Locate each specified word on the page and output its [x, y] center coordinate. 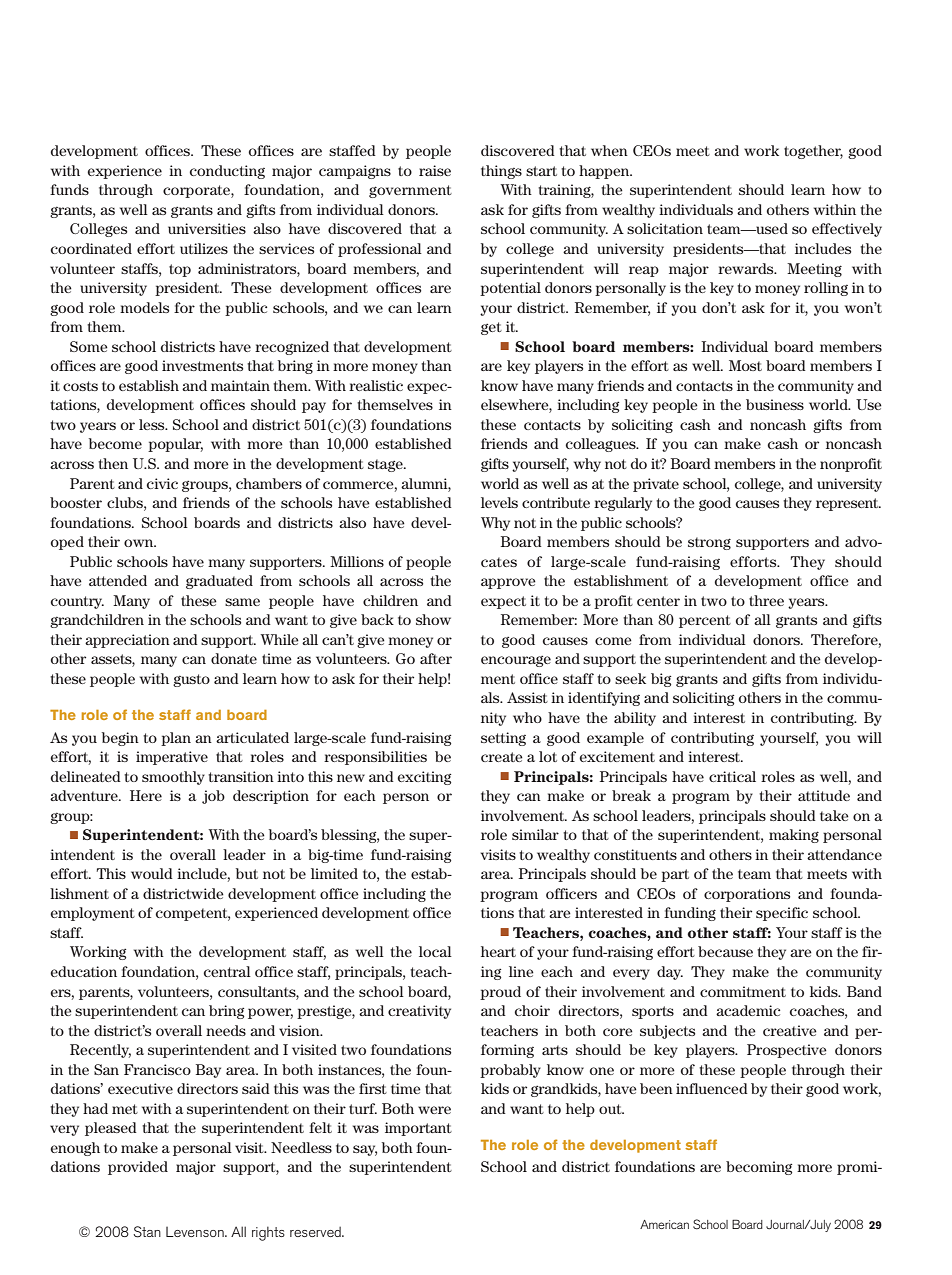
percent [705, 621]
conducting [227, 172]
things [501, 172]
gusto [191, 680]
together [813, 152]
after [436, 658]
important [418, 1129]
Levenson [196, 1232]
